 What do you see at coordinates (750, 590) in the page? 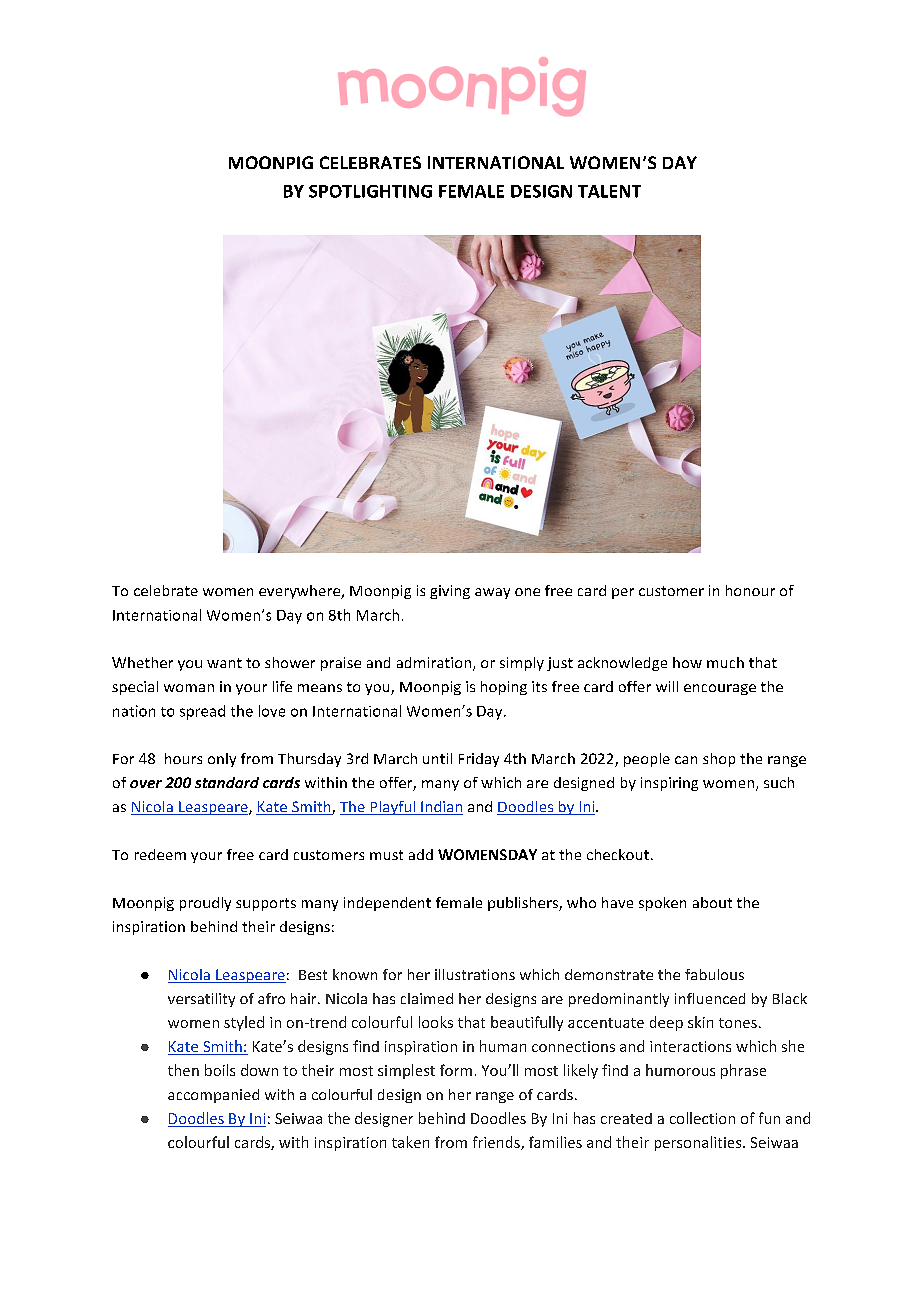
I see `honour` at bounding box center [750, 590].
